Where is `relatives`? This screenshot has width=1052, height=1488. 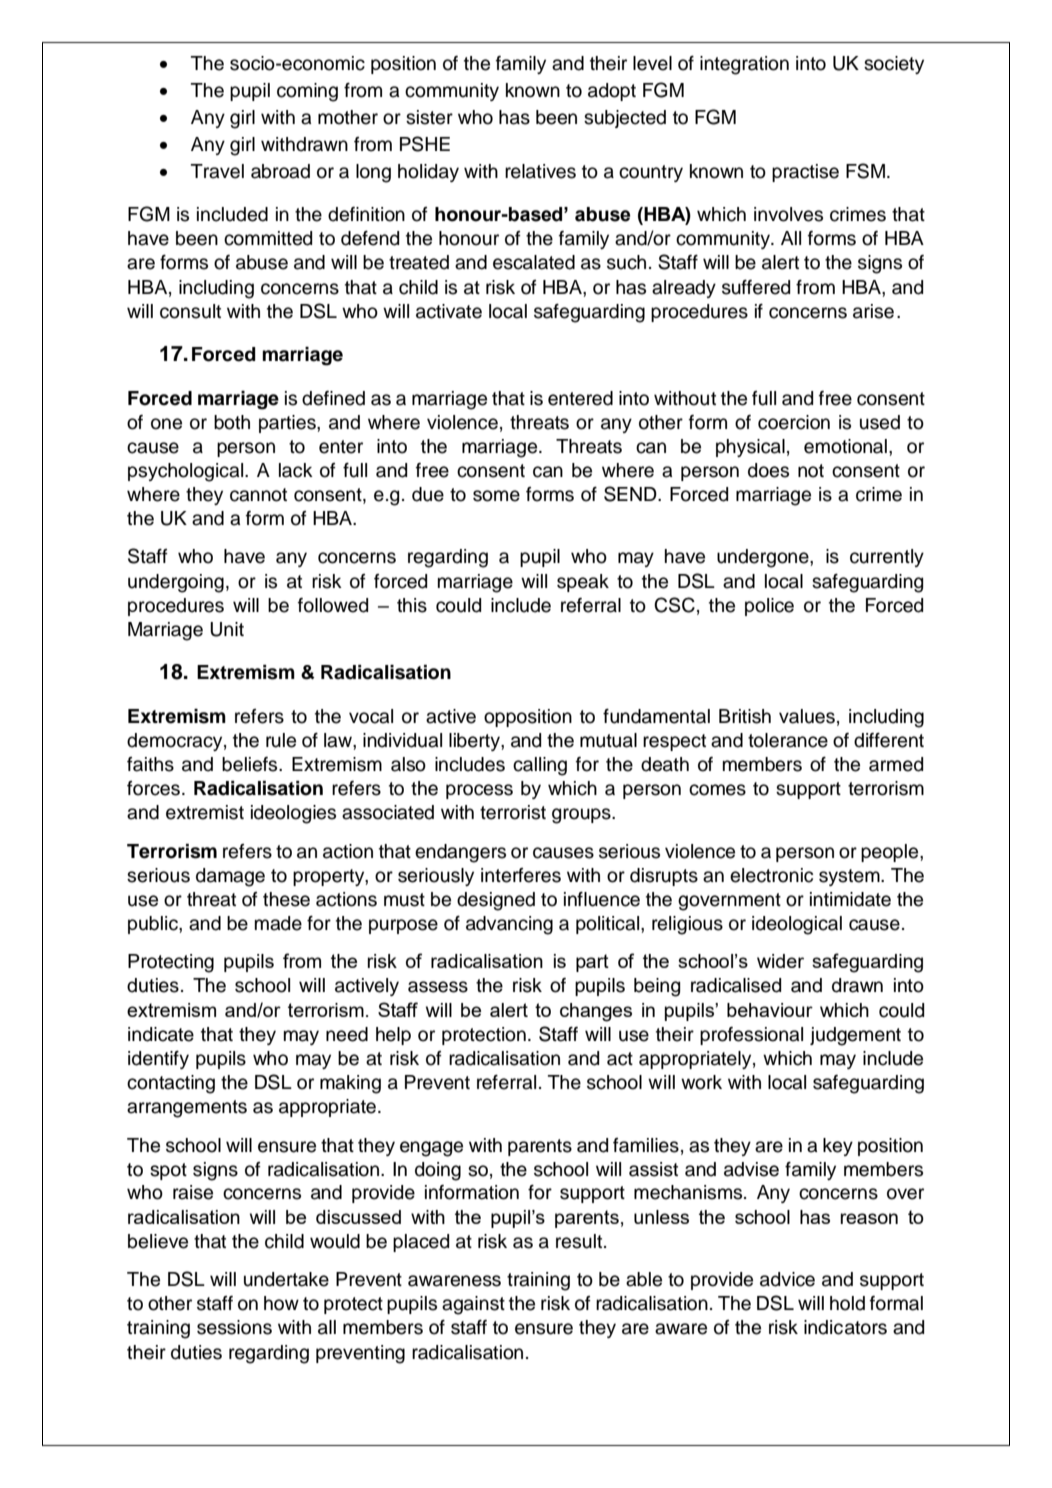
relatives is located at coordinates (540, 171).
